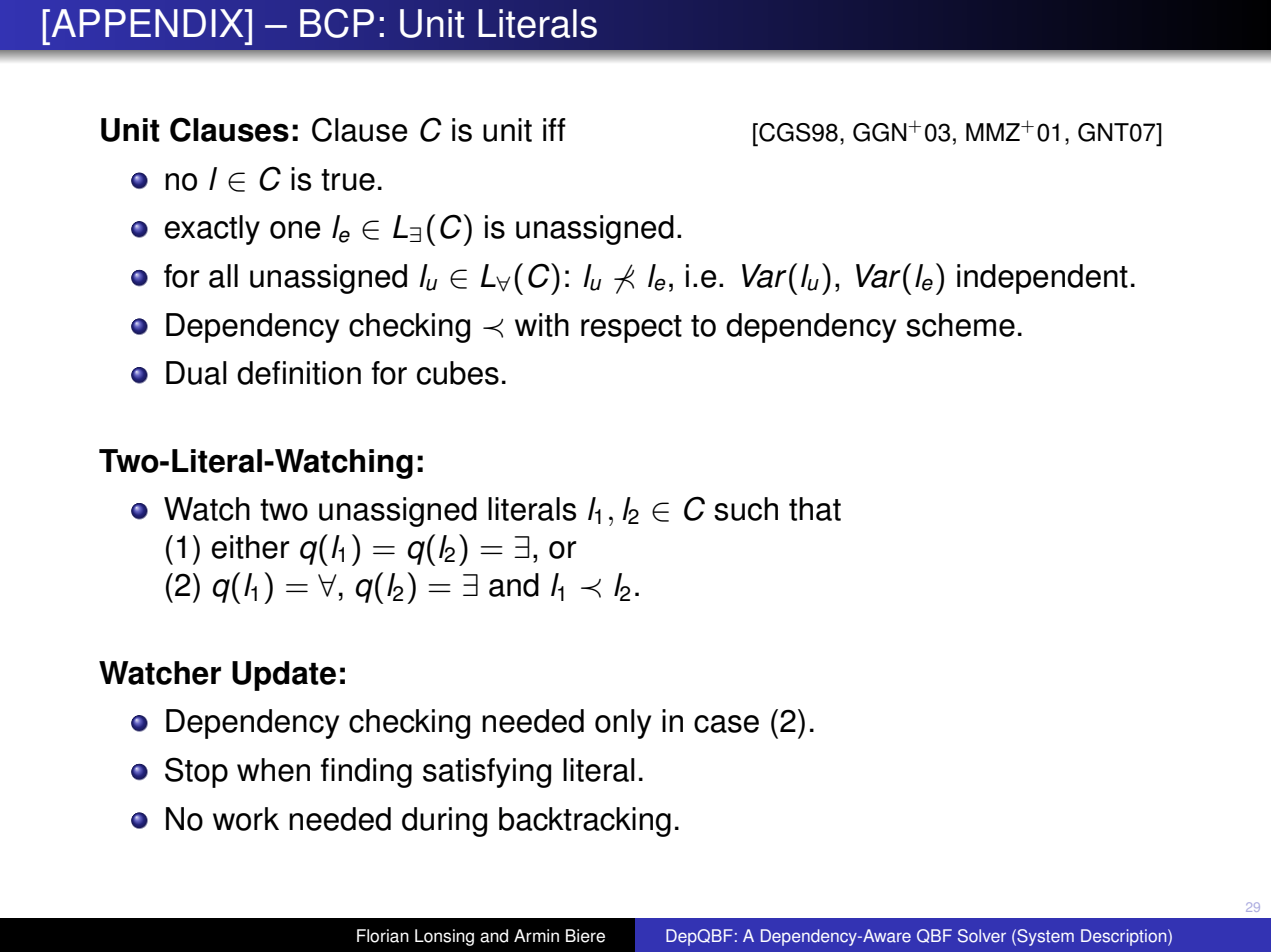 Image resolution: width=1271 pixels, height=952 pixels. Describe the element at coordinates (815, 509) in the screenshot. I see `that` at that location.
